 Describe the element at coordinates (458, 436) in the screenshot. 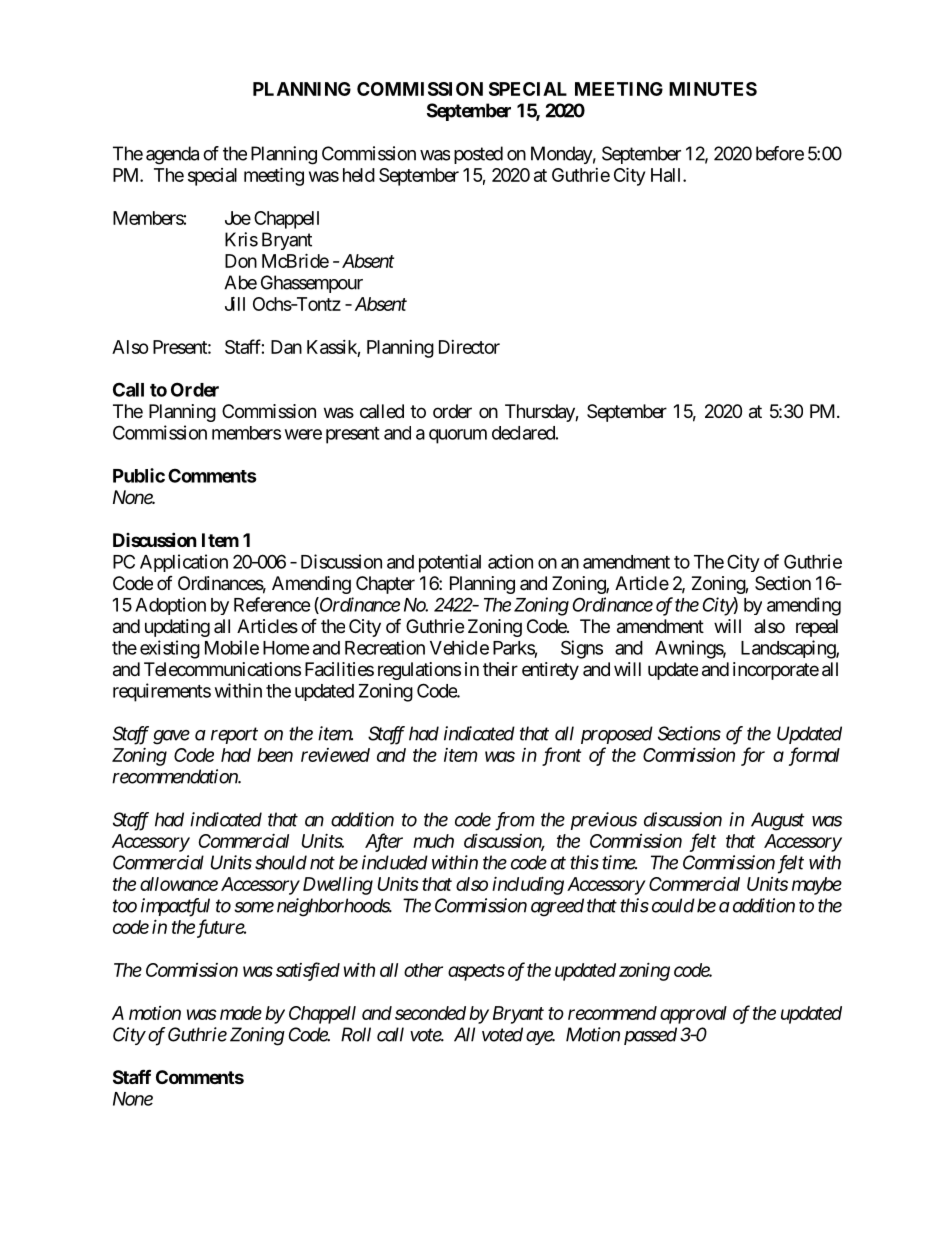

I see `quorum` at that location.
